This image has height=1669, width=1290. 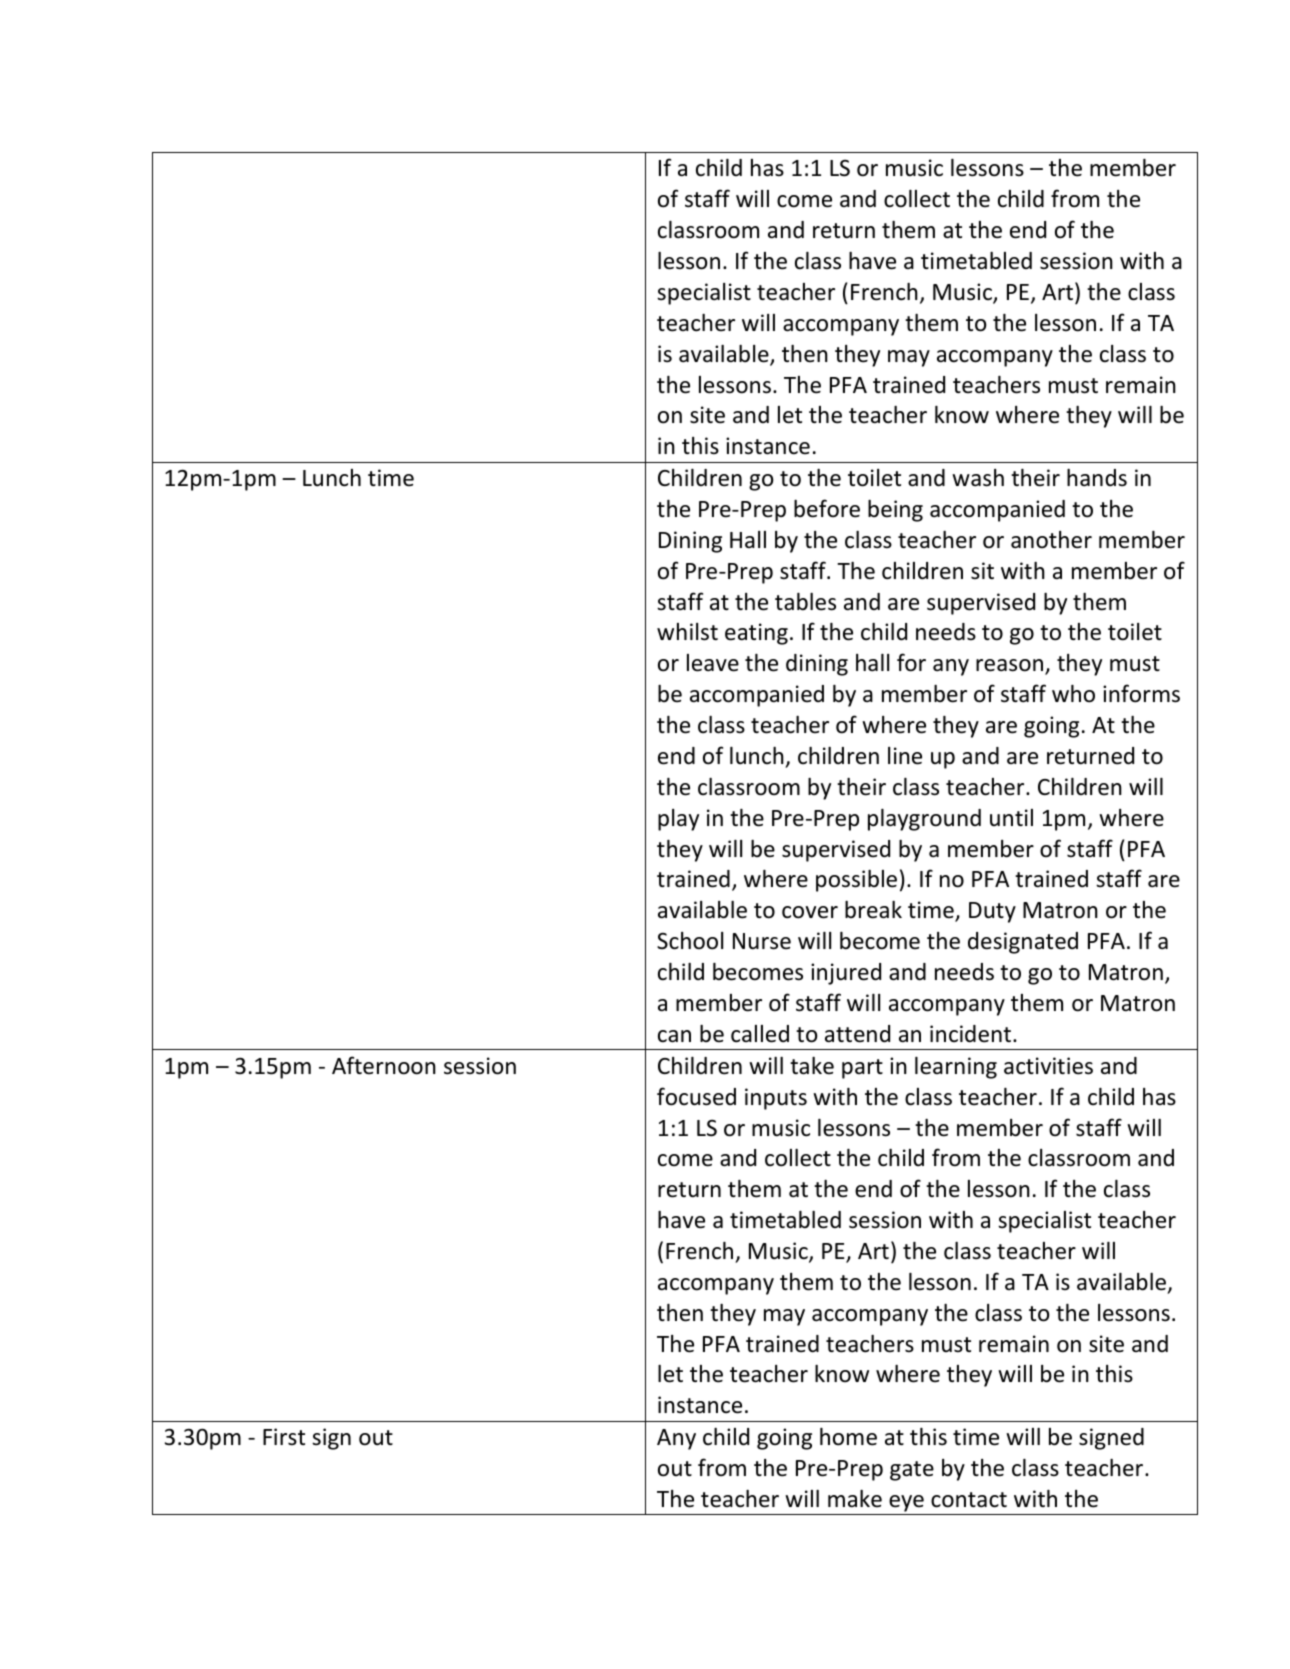 I want to click on First, so click(x=284, y=1437).
